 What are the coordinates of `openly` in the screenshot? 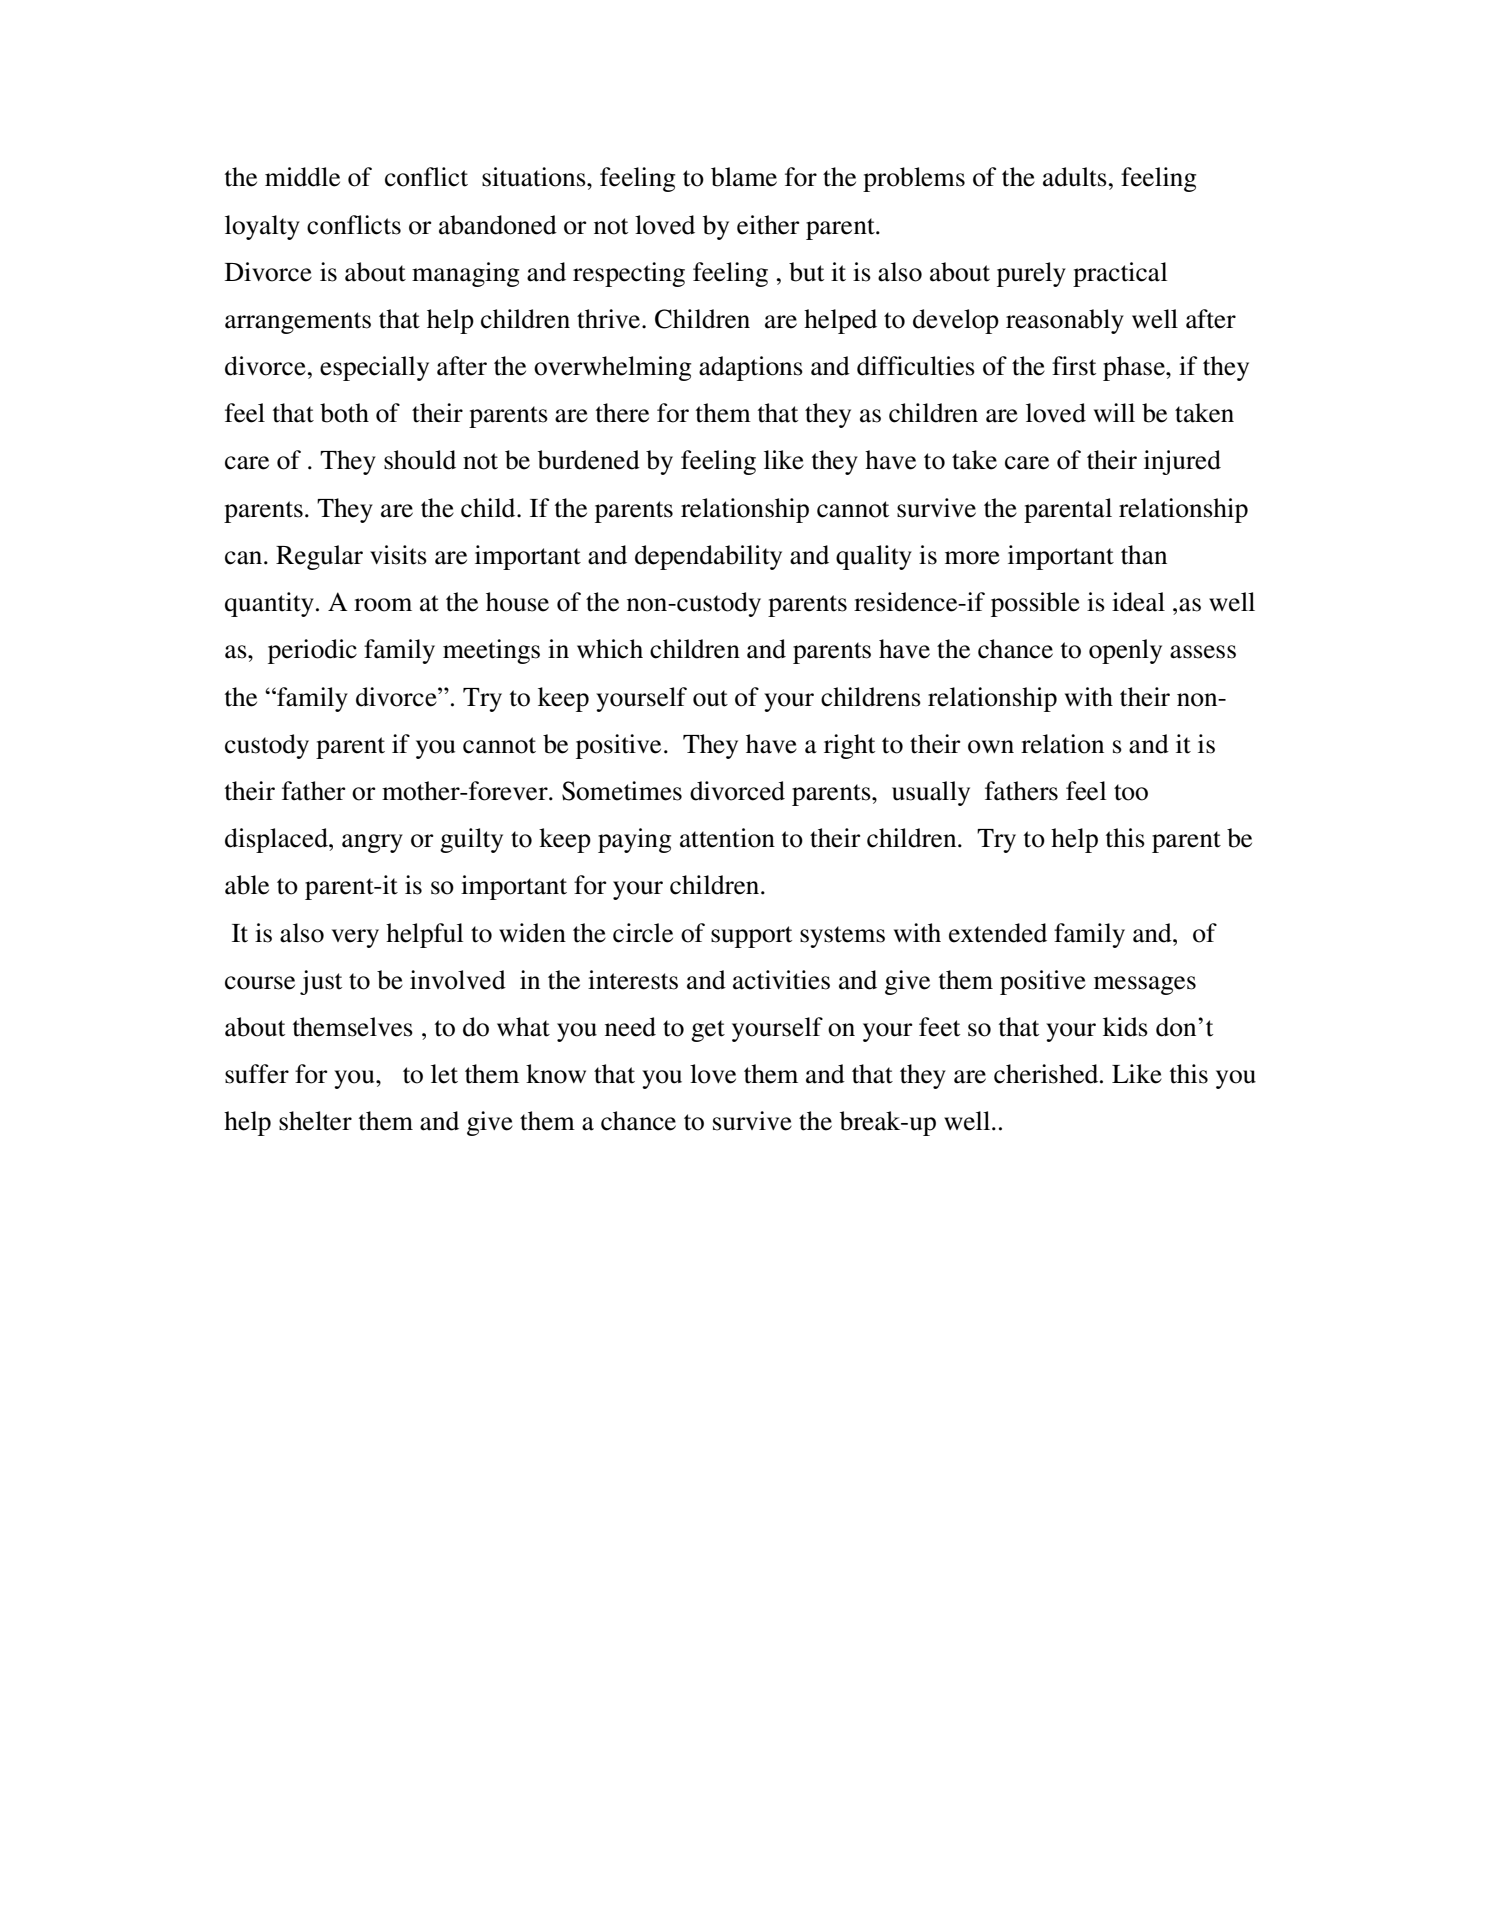 It's located at (1125, 651).
